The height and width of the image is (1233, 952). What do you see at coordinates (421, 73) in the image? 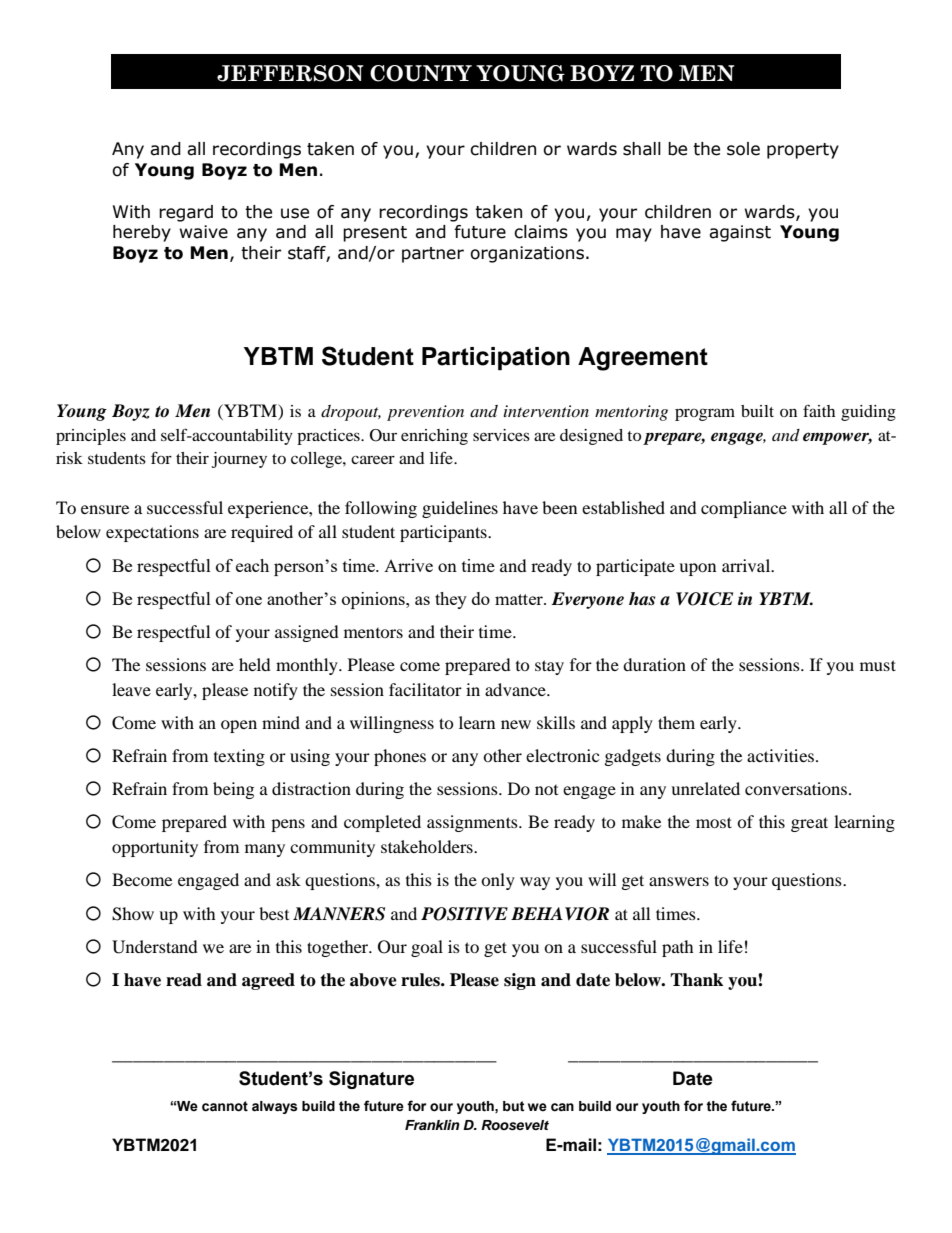
I see `COUNTY` at bounding box center [421, 73].
